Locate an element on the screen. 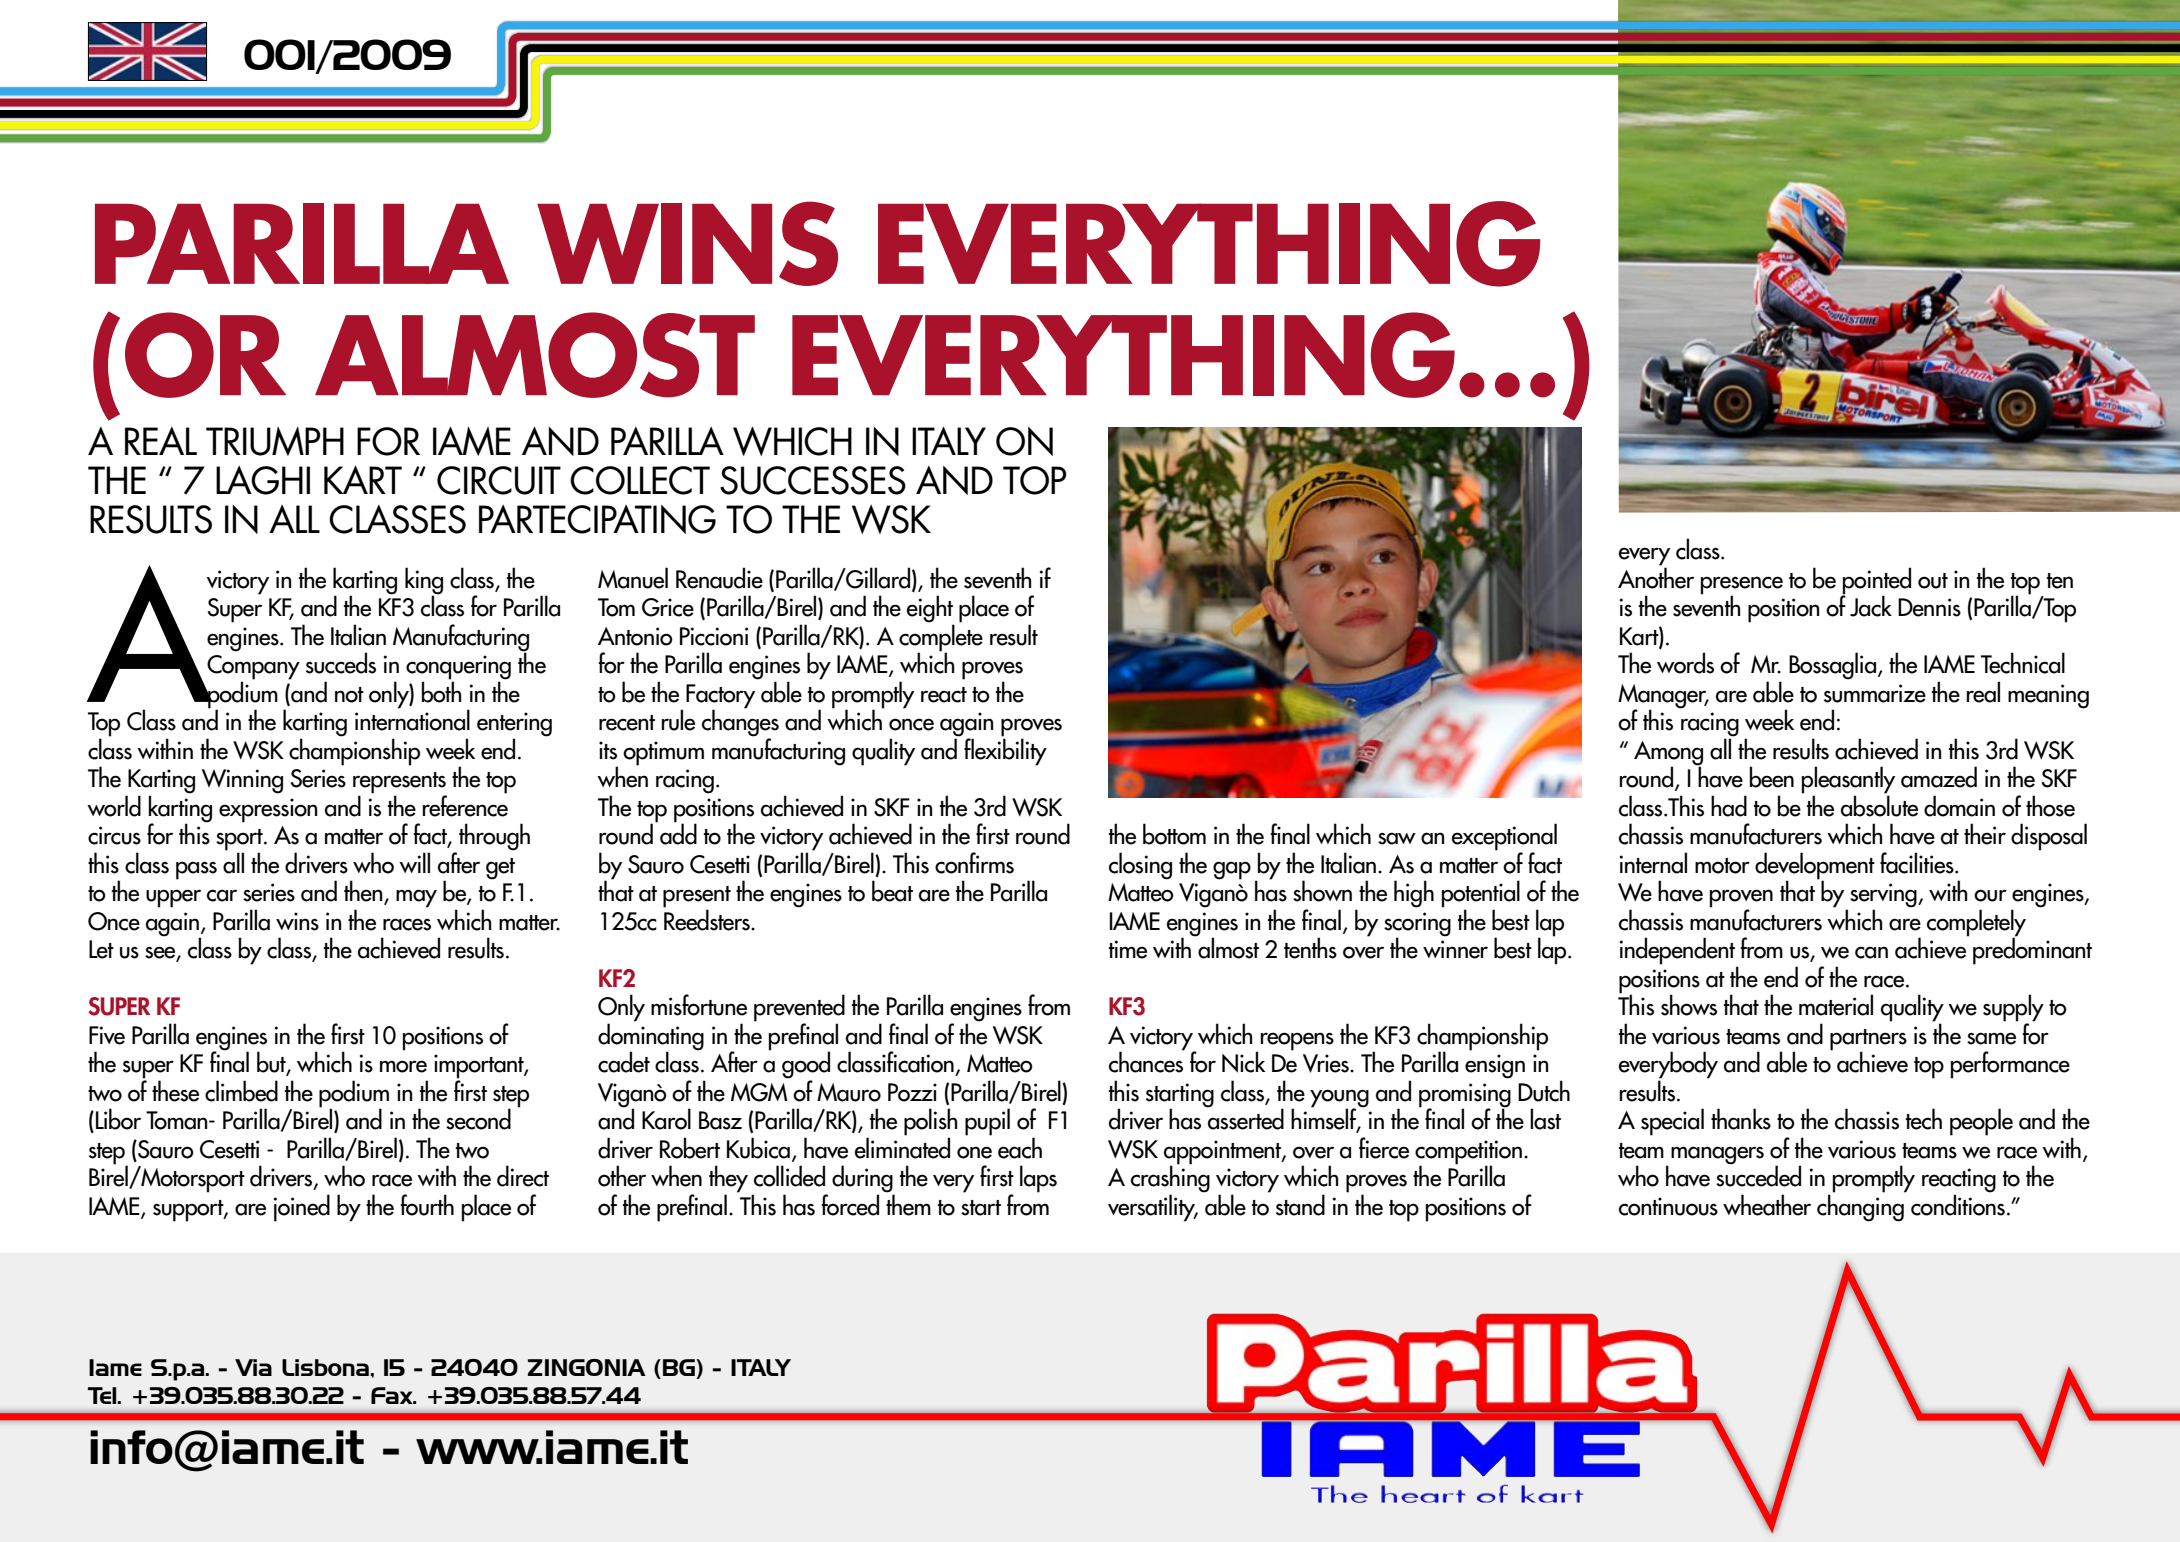 The image size is (2180, 1542). SUCCESSES is located at coordinates (813, 480).
